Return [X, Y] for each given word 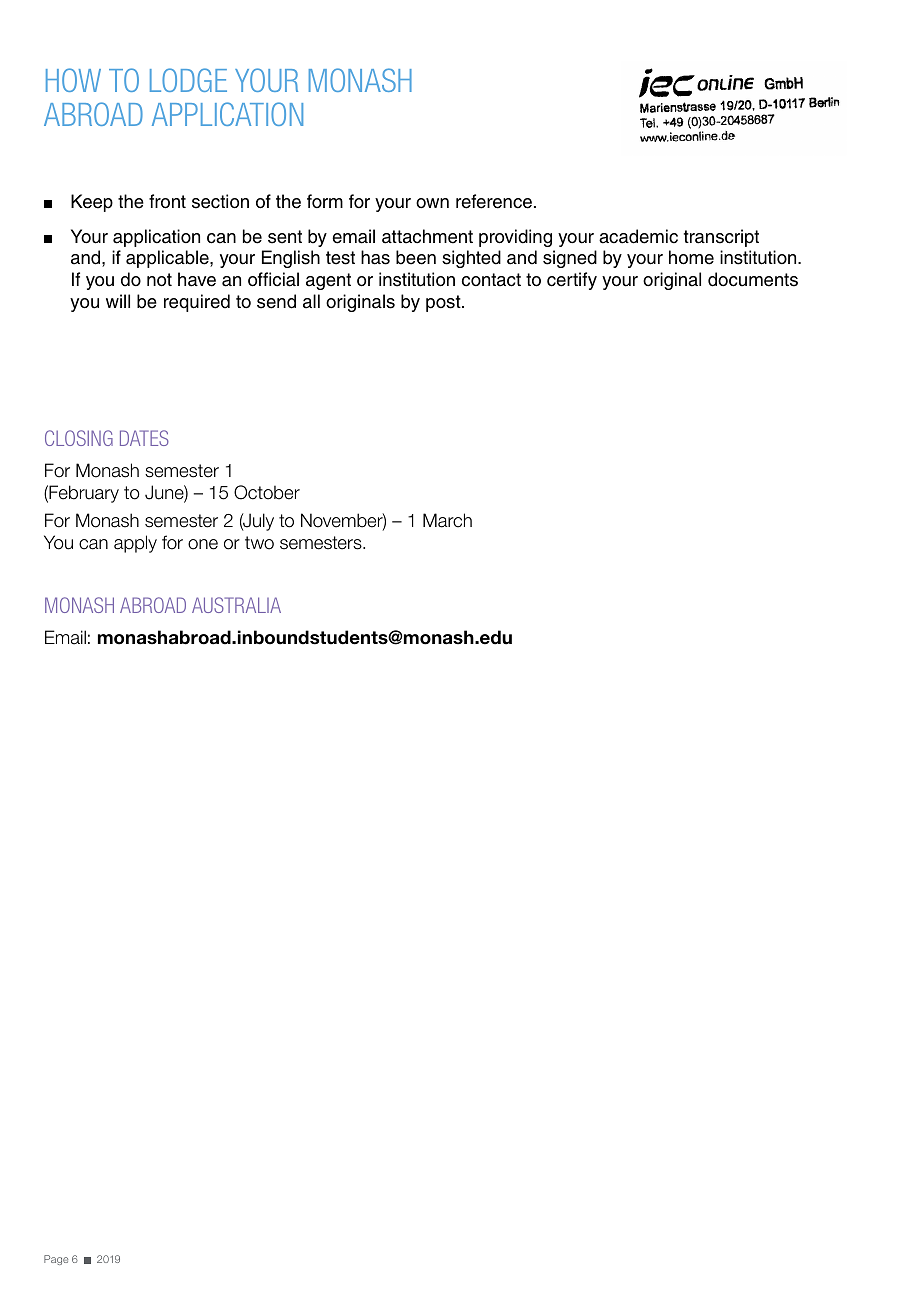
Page [56, 1260]
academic [638, 236]
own [432, 203]
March [447, 520]
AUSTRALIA [236, 605]
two [259, 543]
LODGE [188, 80]
